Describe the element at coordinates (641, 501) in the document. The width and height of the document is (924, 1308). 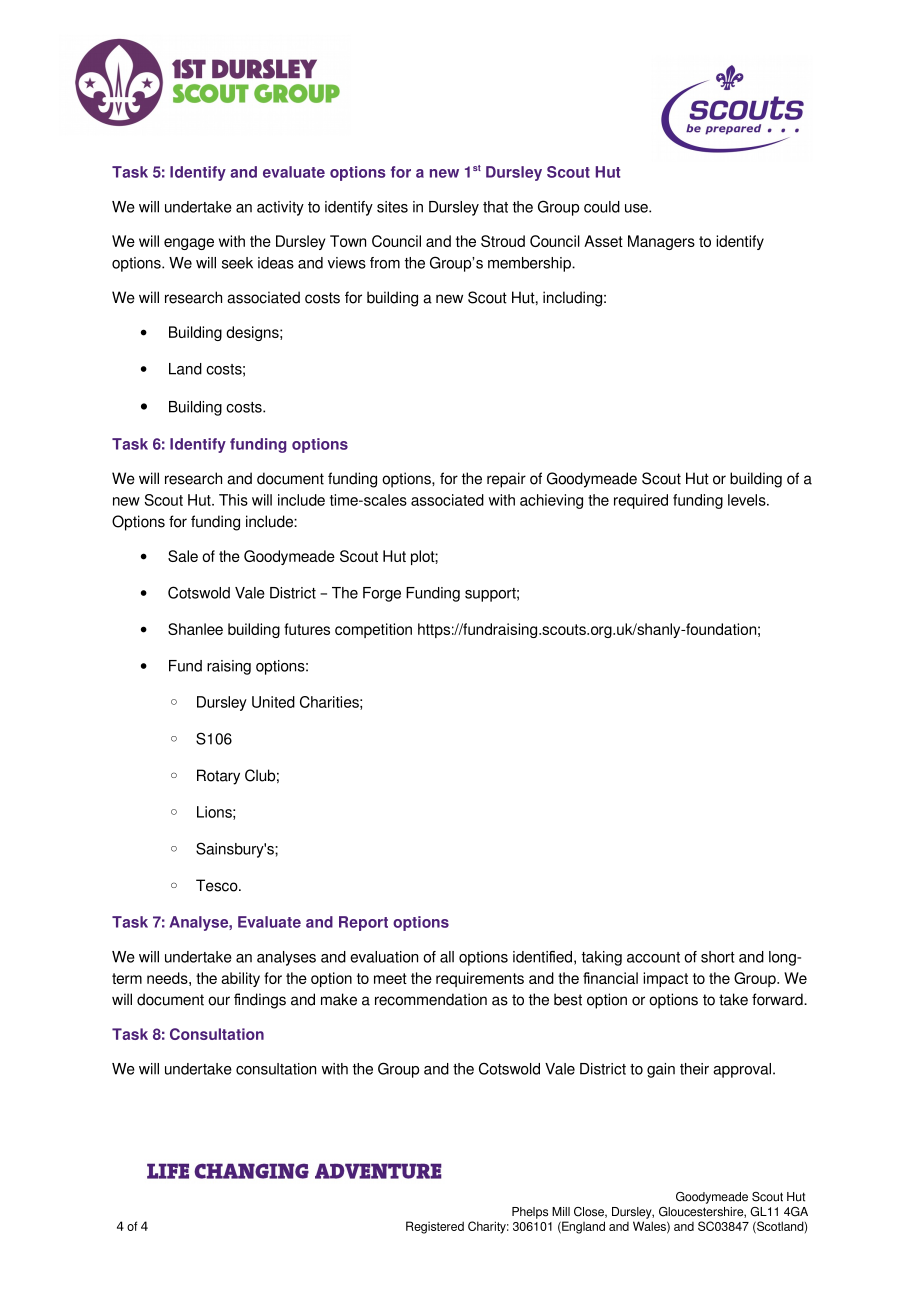
I see `required` at that location.
